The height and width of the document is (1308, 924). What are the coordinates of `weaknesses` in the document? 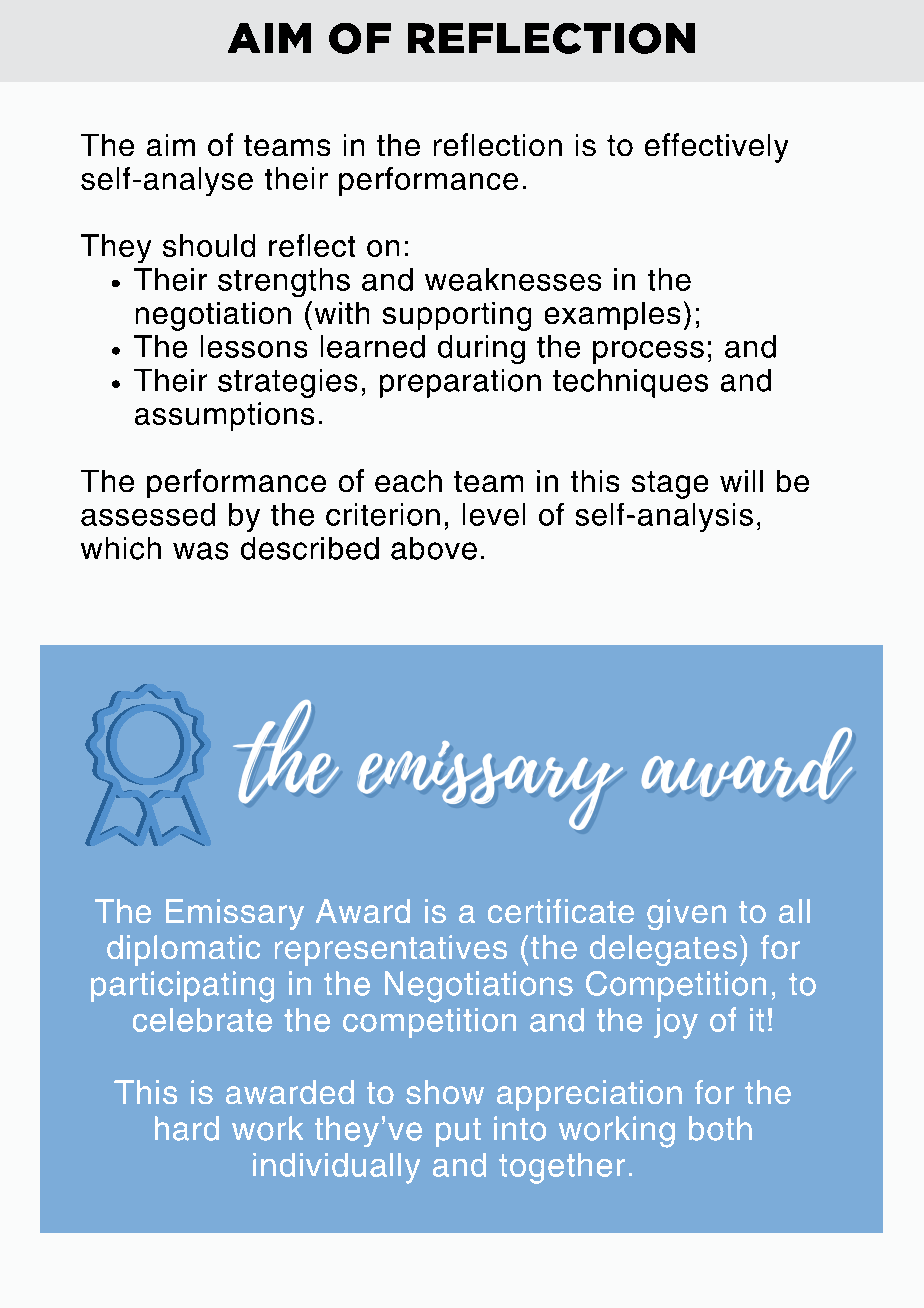 It's located at (513, 279).
